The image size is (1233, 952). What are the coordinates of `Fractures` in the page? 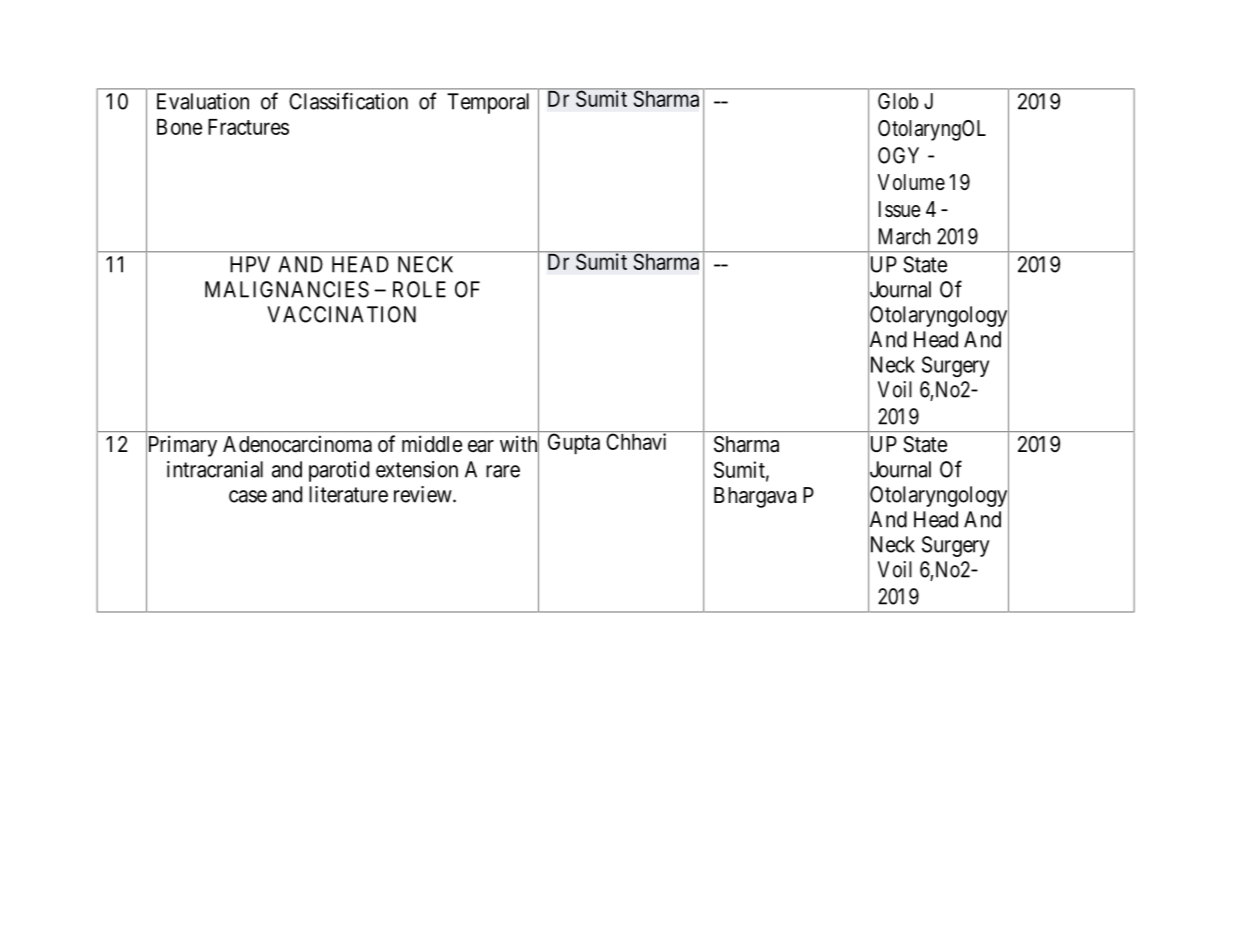 It's located at (248, 127).
